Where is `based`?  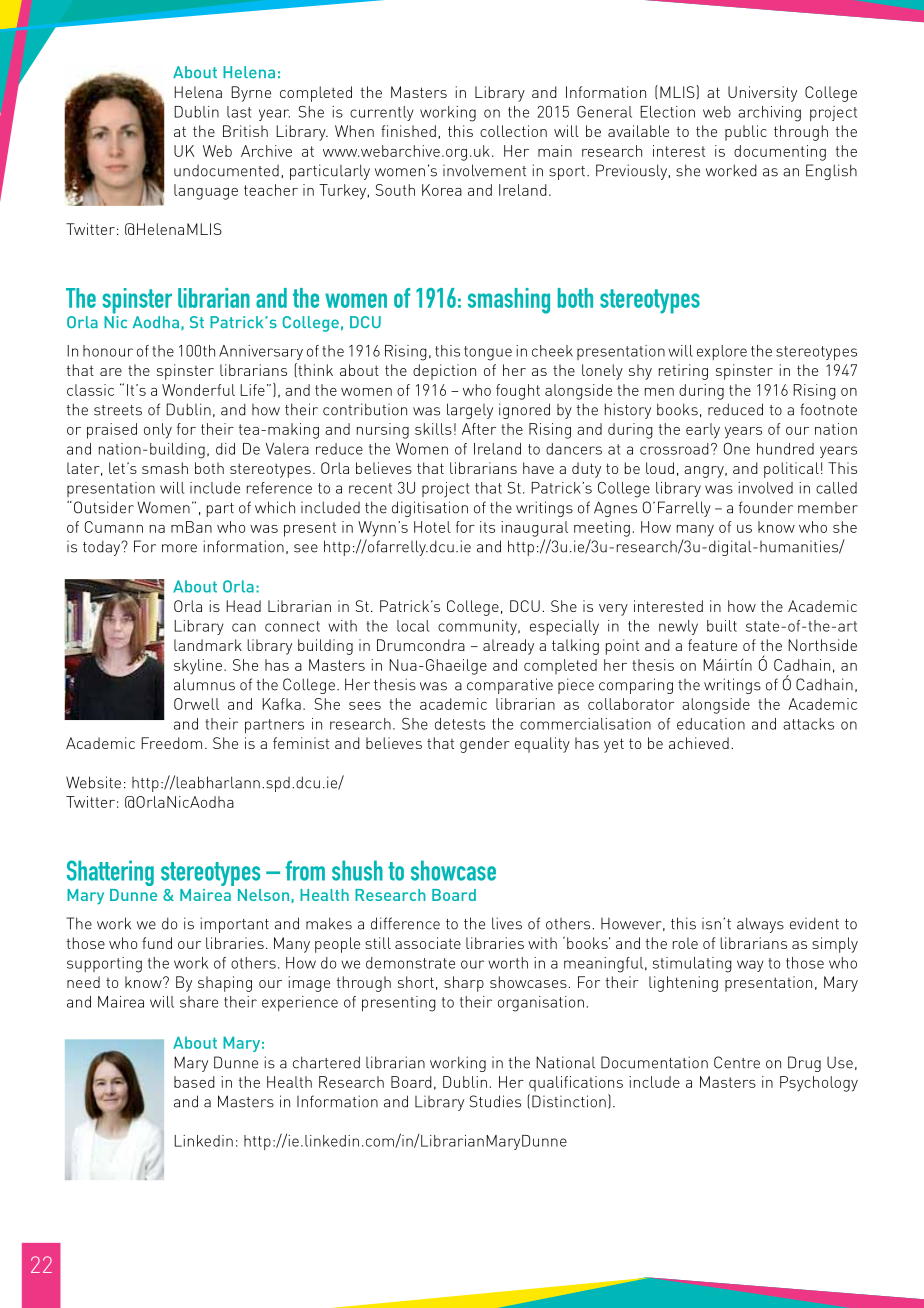 based is located at coordinates (194, 1082).
